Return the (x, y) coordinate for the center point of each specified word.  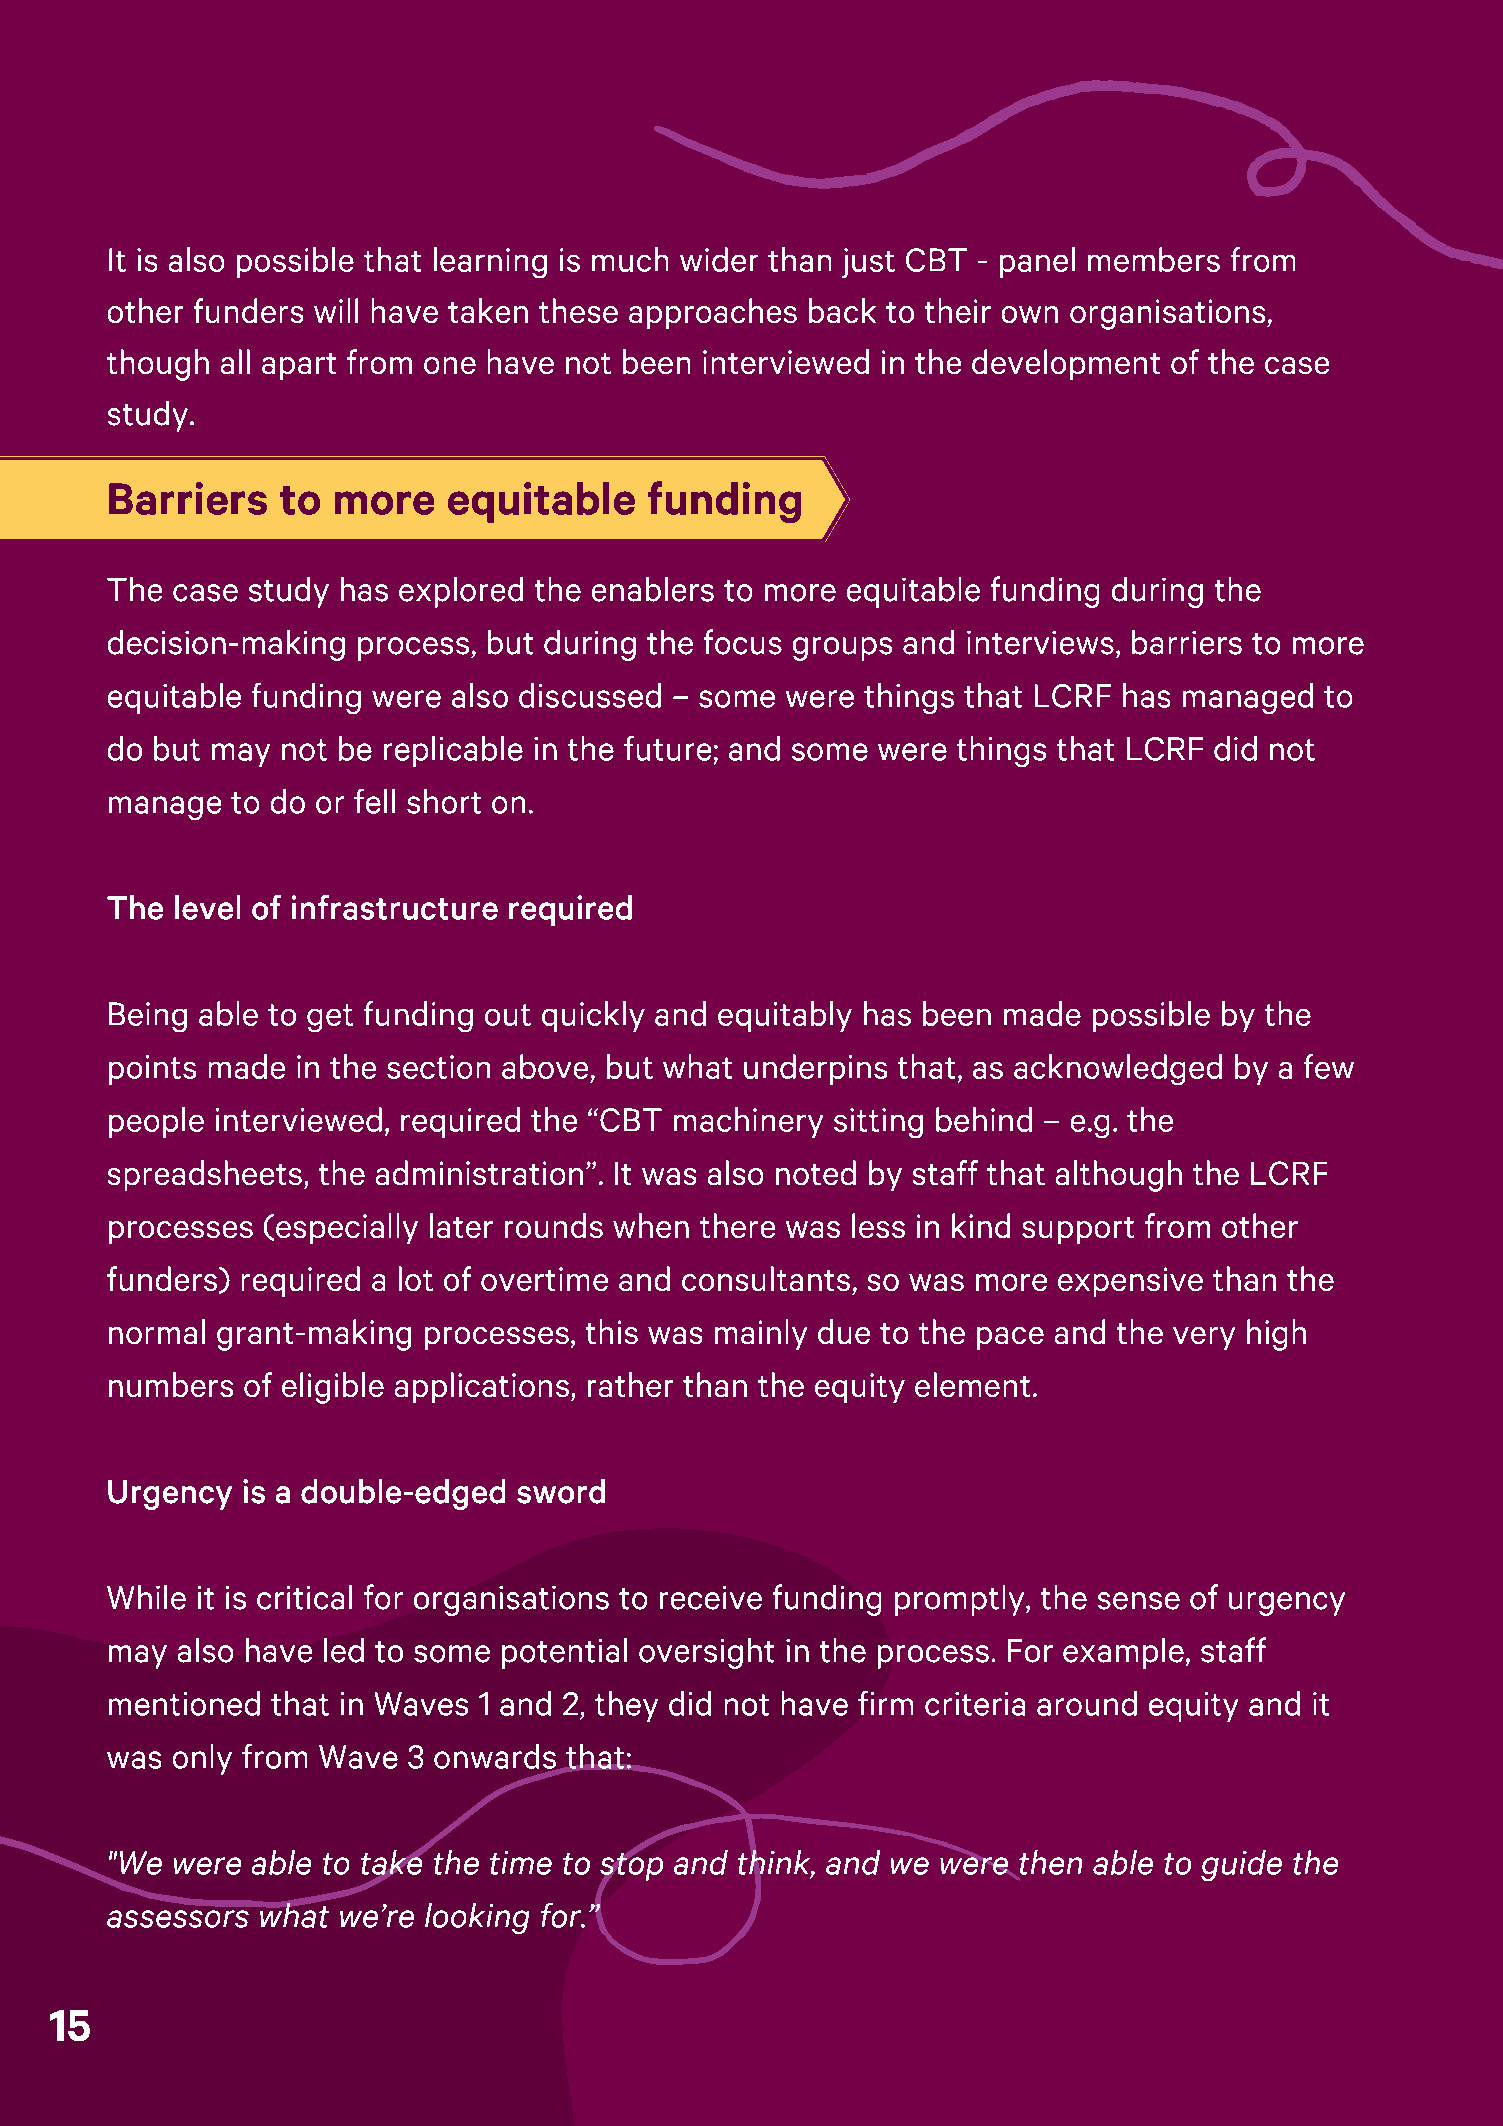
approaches (713, 313)
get (330, 1018)
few (1329, 1066)
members (1154, 259)
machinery (748, 1122)
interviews (1040, 643)
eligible (333, 1388)
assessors (178, 1919)
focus (743, 642)
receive (711, 1598)
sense (1139, 1601)
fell (374, 801)
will (336, 310)
